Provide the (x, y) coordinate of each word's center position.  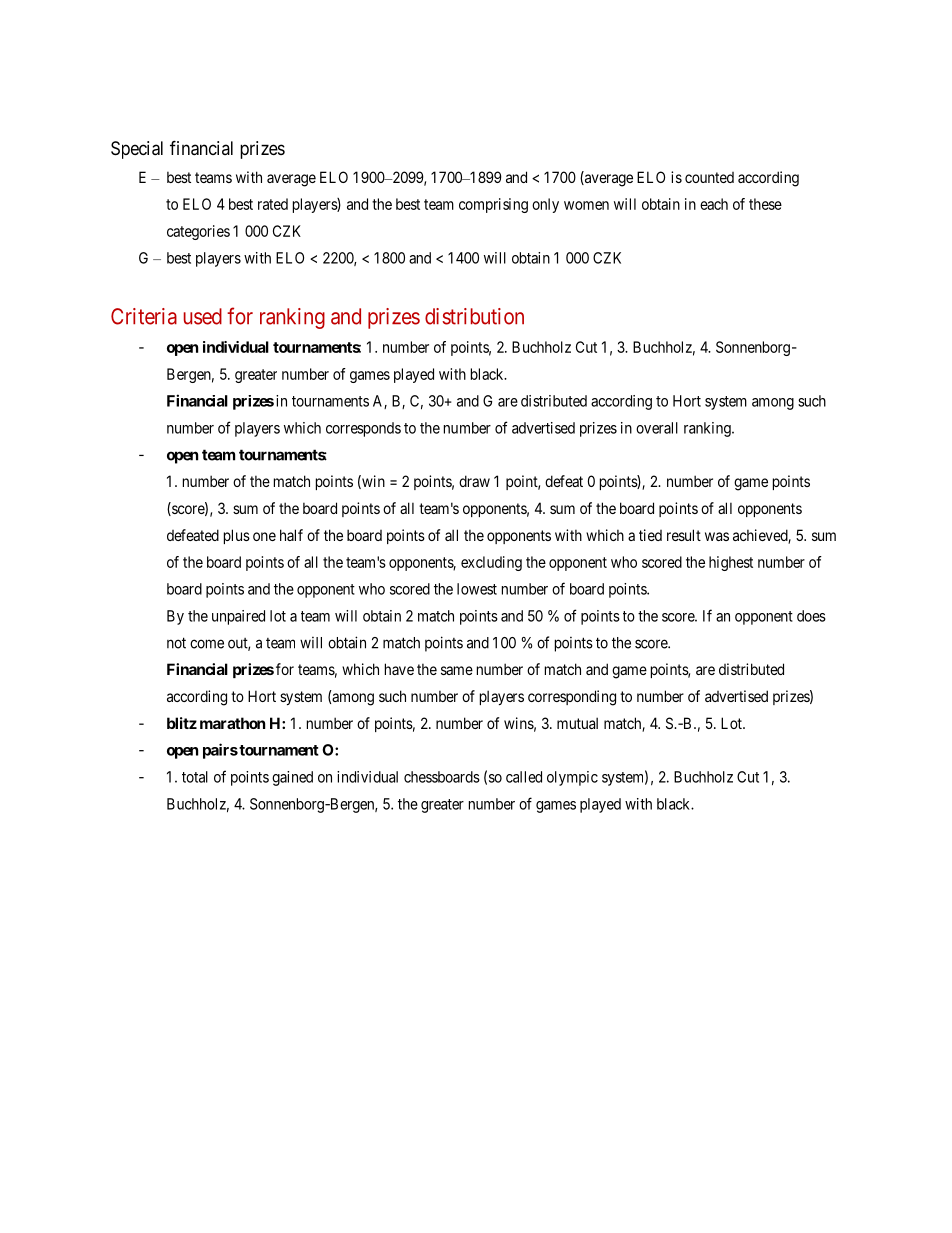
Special (137, 150)
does (811, 616)
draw (474, 481)
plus (237, 536)
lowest (477, 589)
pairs (220, 751)
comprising (493, 205)
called (524, 777)
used (203, 316)
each (714, 204)
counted (709, 177)
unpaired (238, 617)
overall (657, 428)
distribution (474, 316)
